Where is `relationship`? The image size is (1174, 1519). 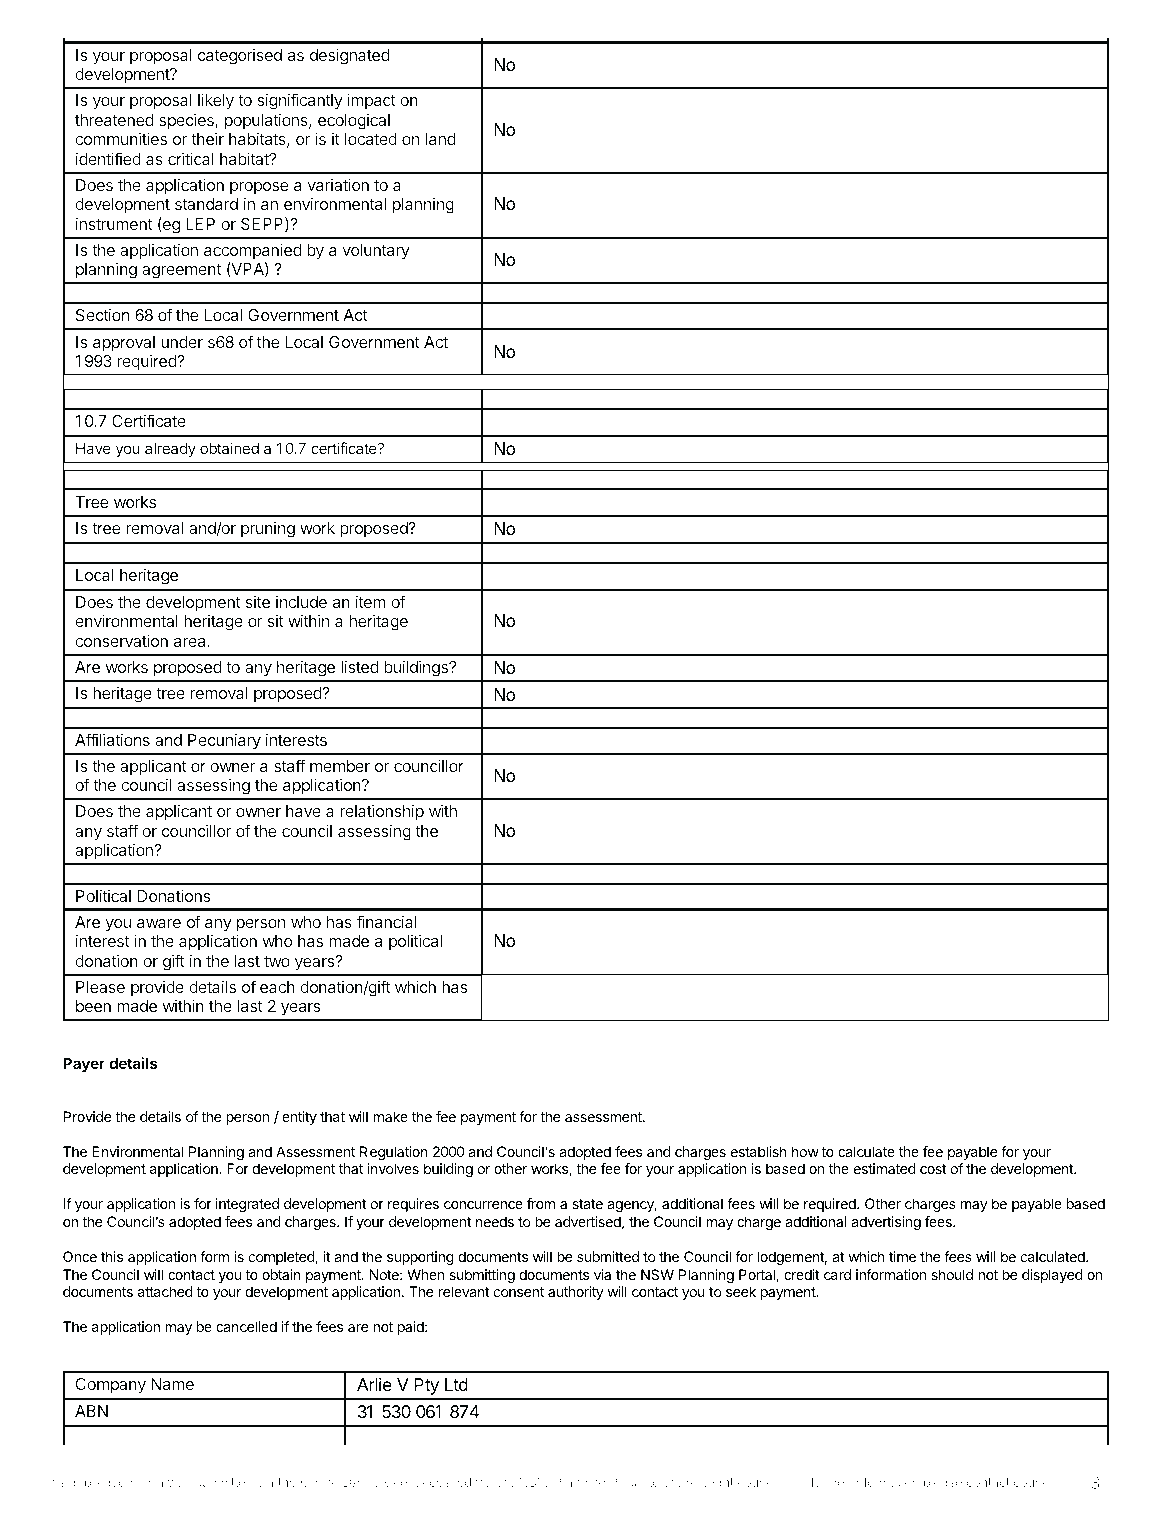 relationship is located at coordinates (382, 812).
